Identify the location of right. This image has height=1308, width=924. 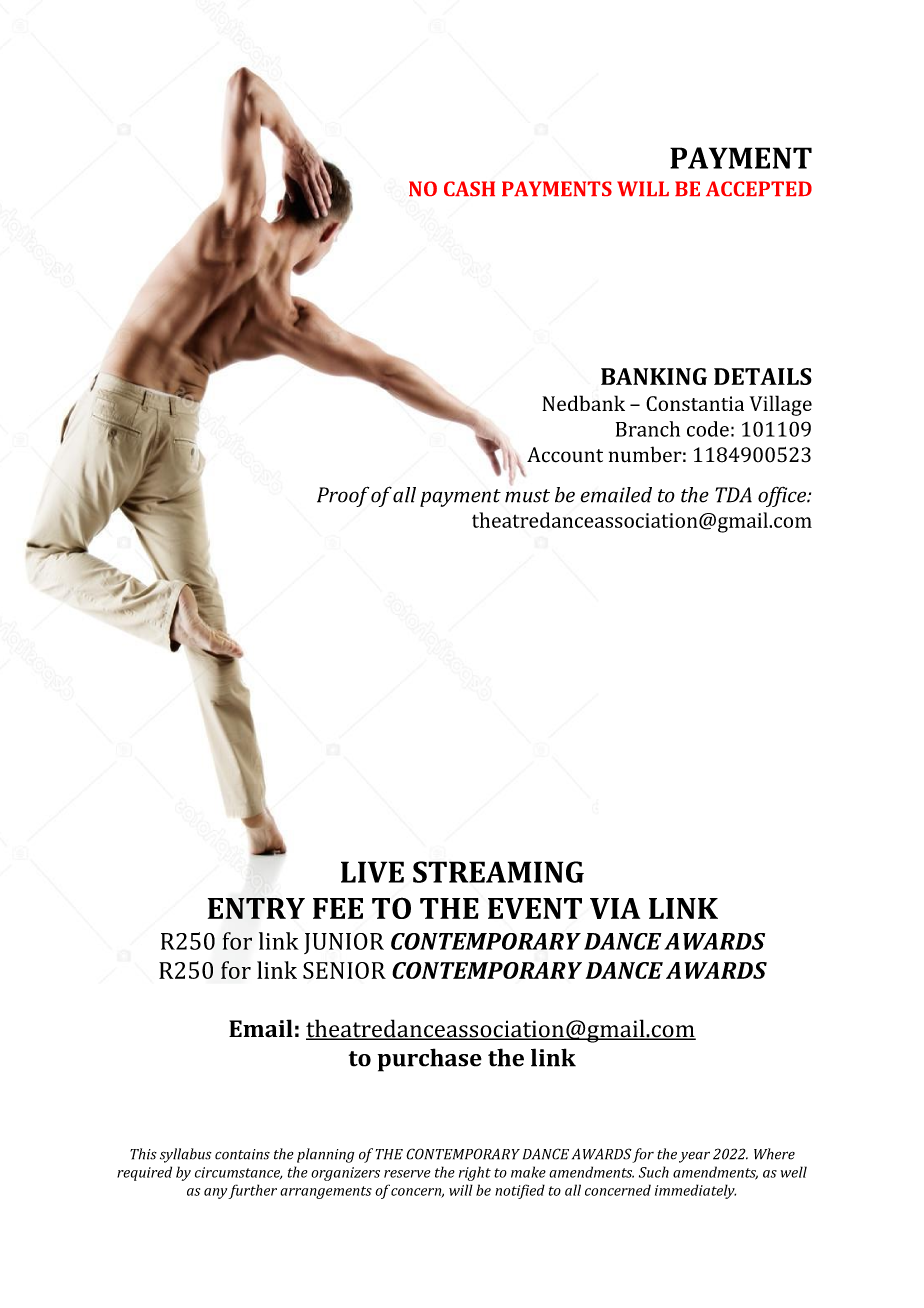
(475, 1173).
